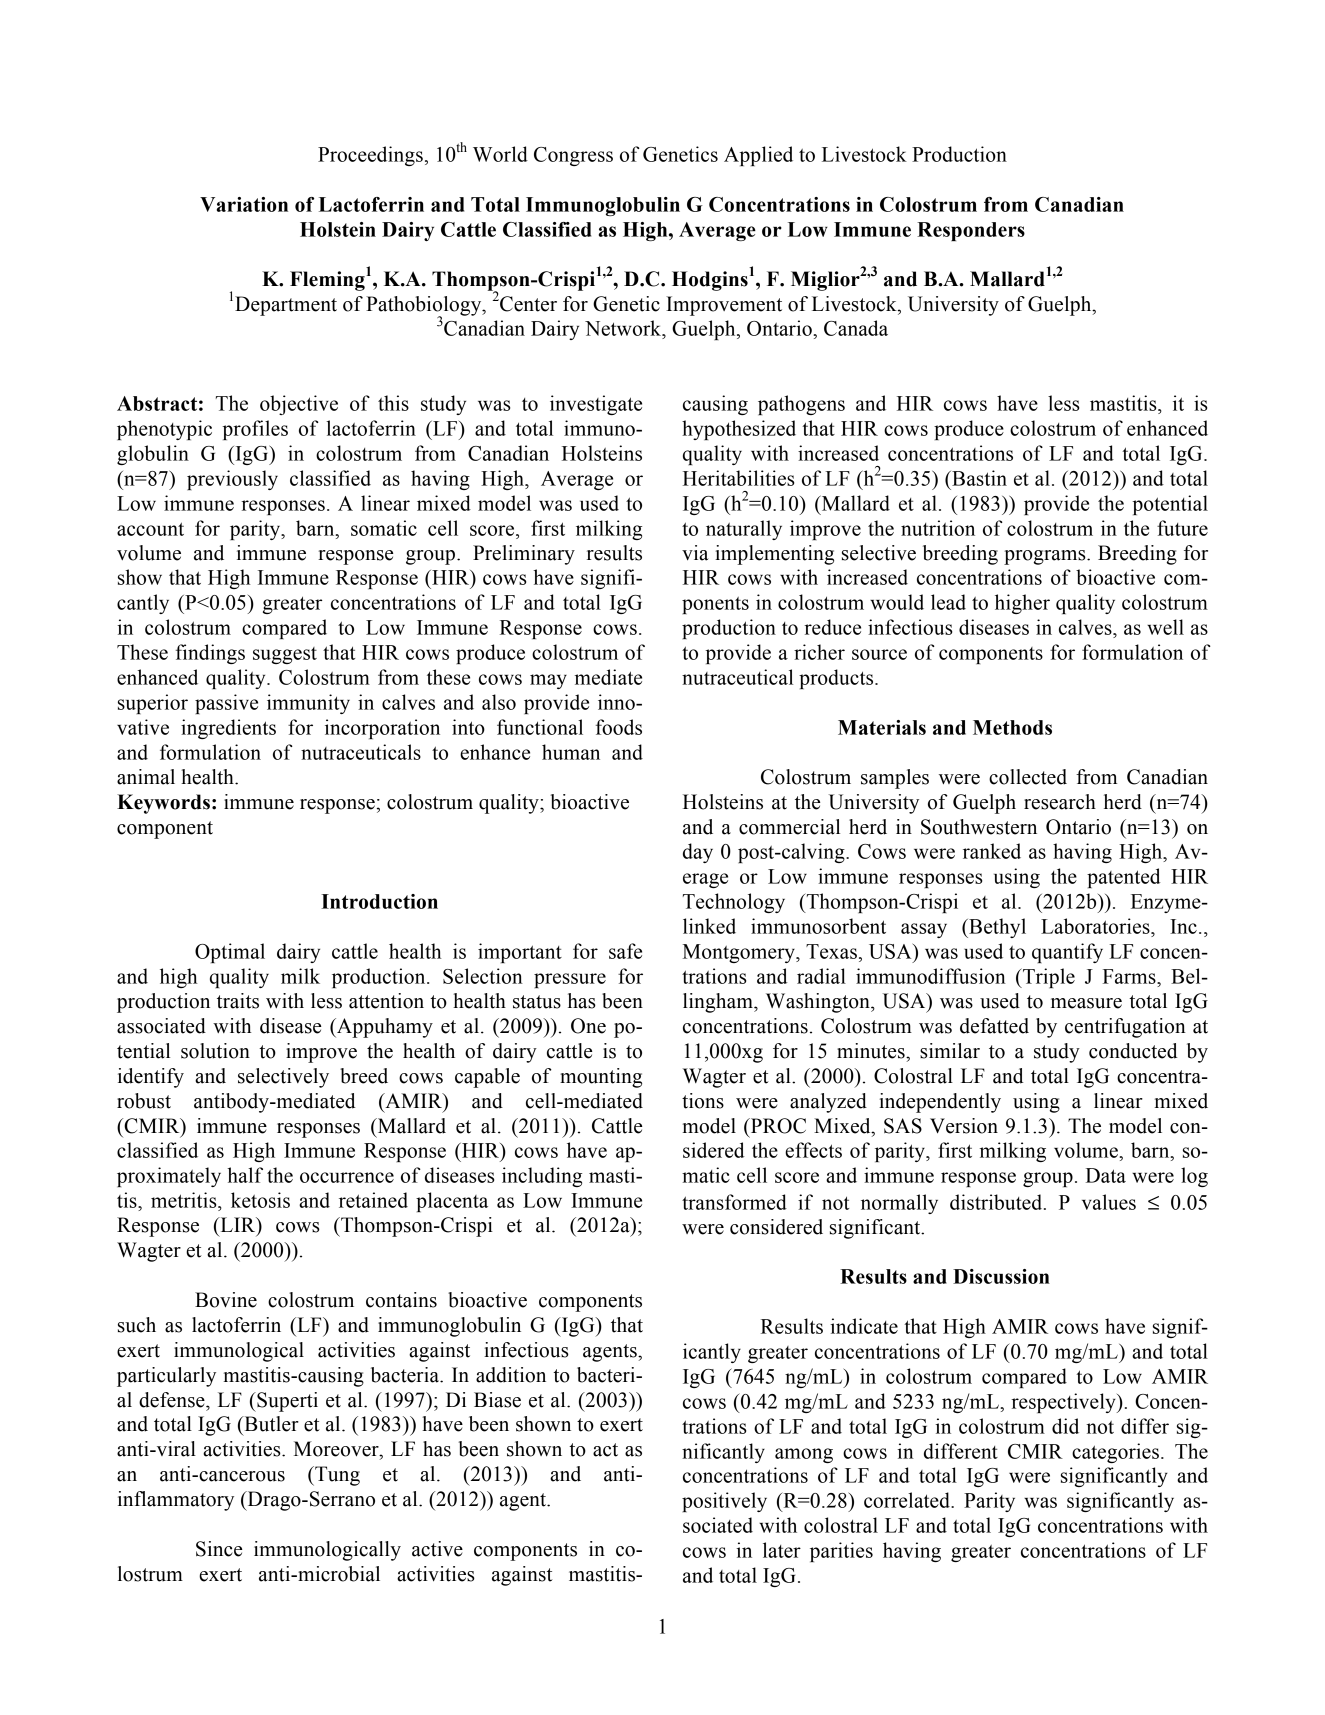 This screenshot has width=1325, height=1715. What do you see at coordinates (971, 231) in the screenshot?
I see `Responders` at bounding box center [971, 231].
